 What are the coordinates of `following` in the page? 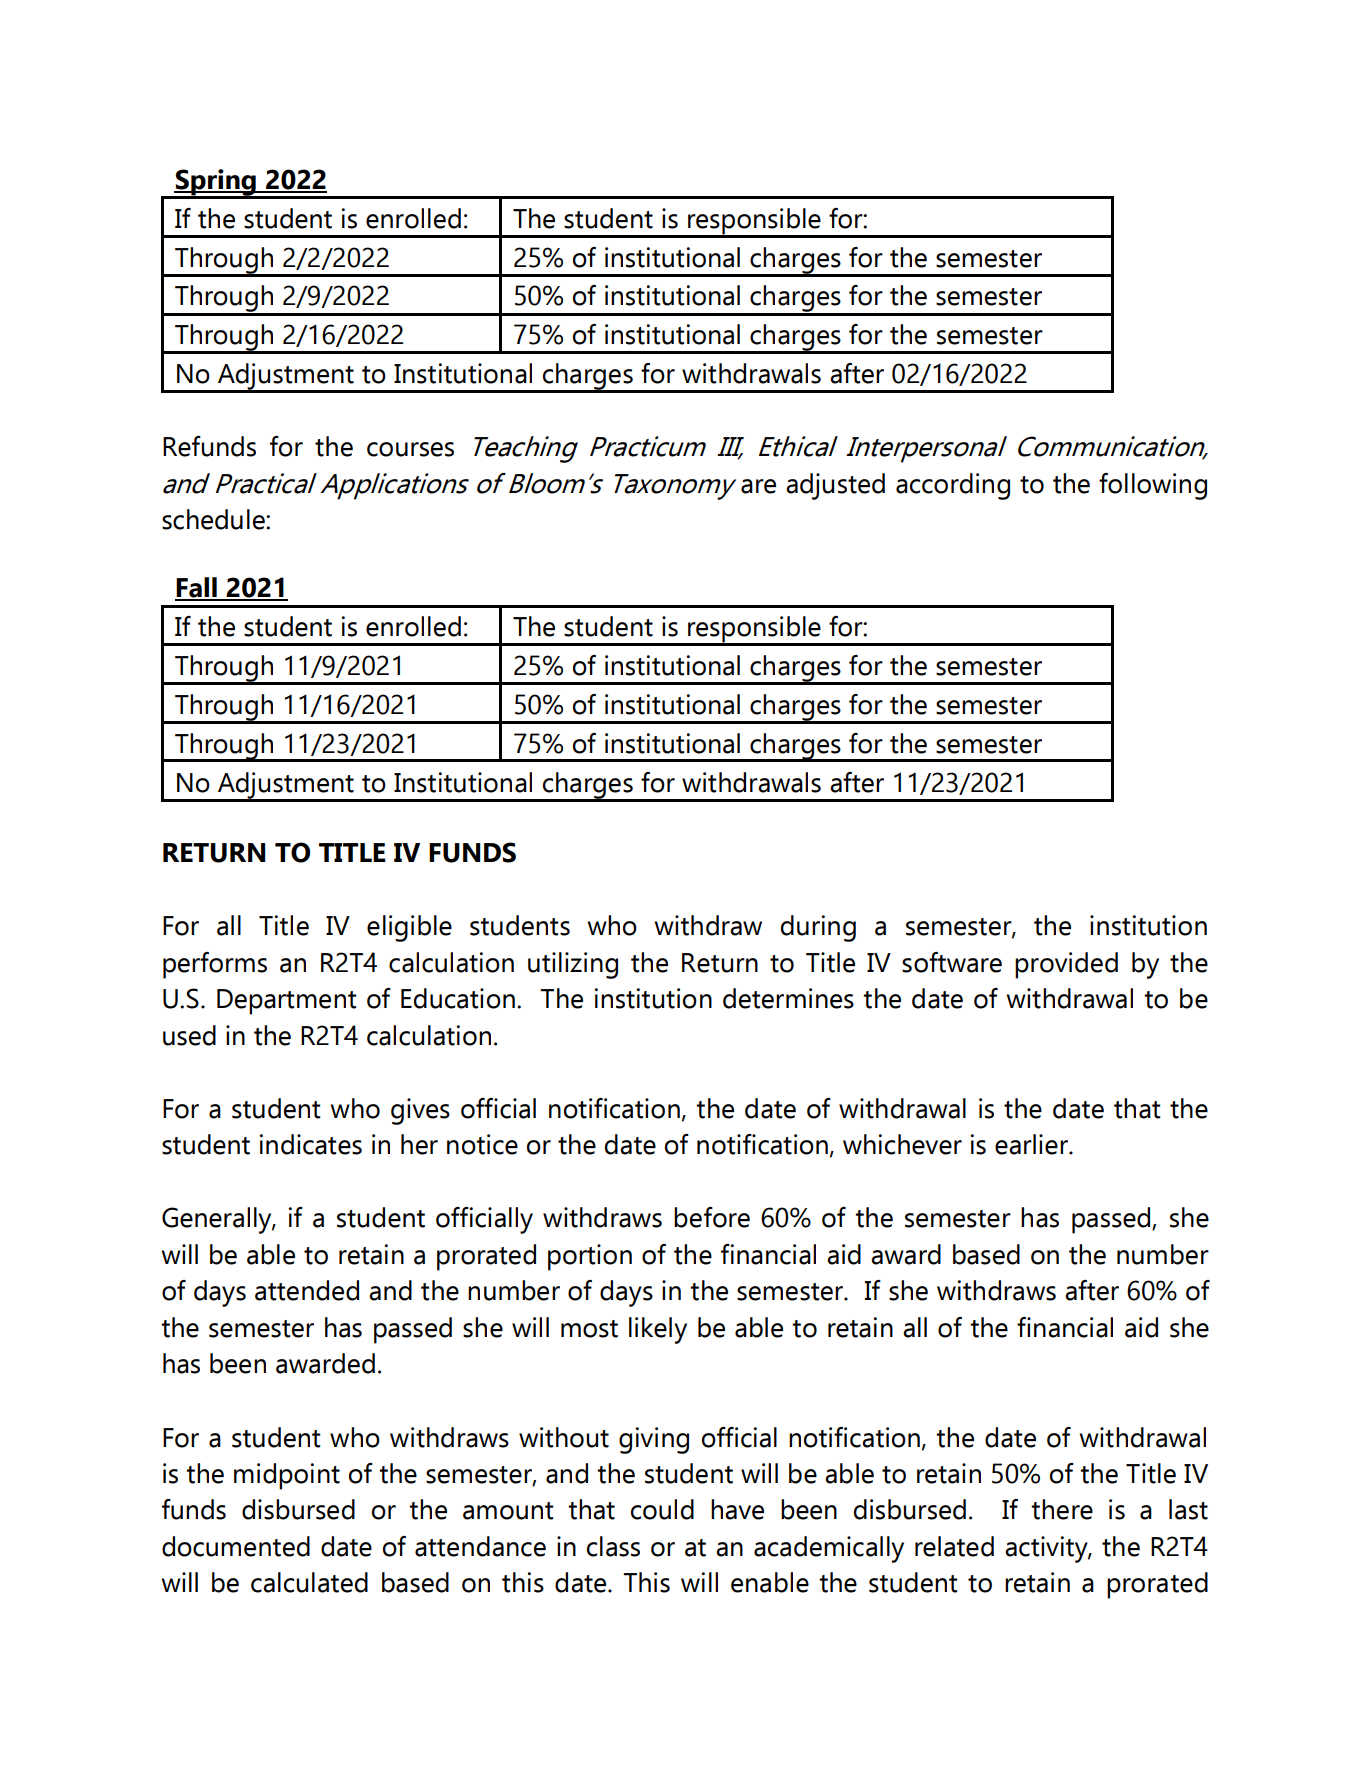 It's located at (1153, 486).
